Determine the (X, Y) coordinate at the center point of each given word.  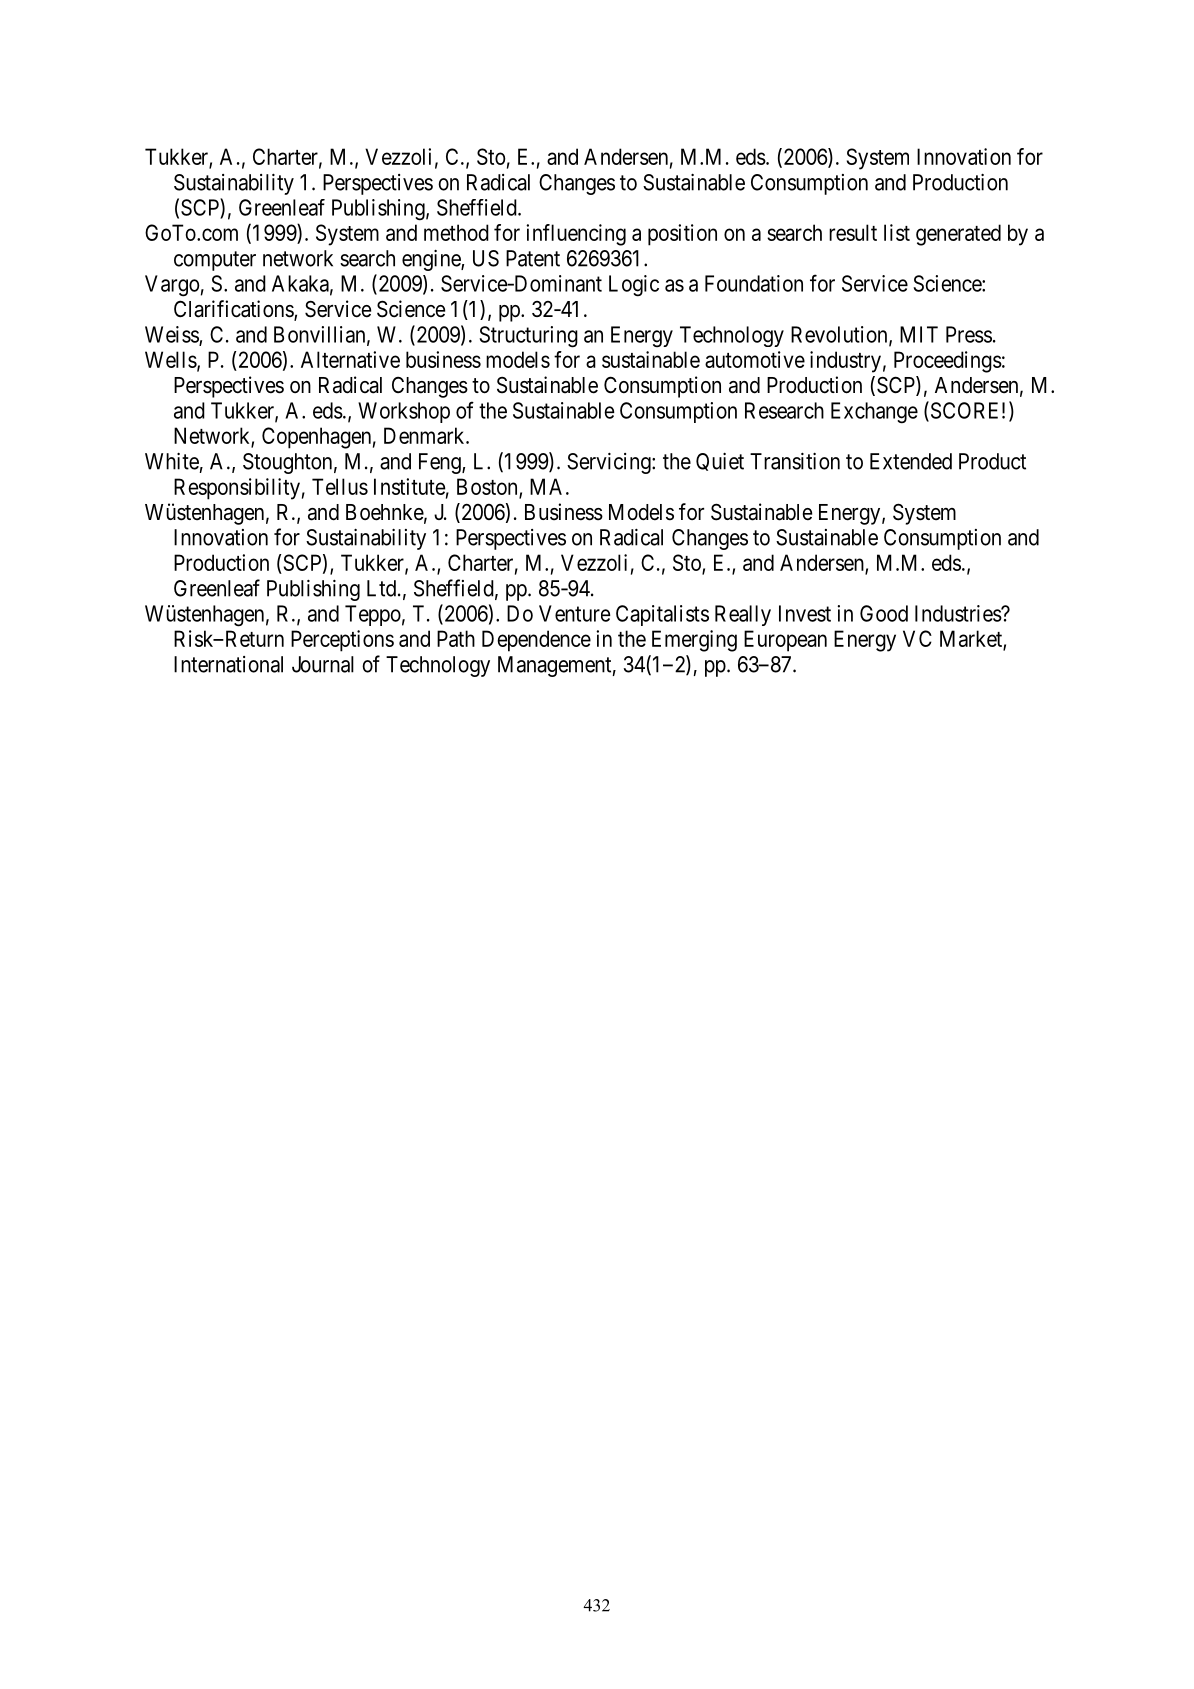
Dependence (536, 641)
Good (884, 613)
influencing (576, 235)
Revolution (840, 335)
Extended (911, 461)
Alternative (350, 359)
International (228, 664)
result (853, 232)
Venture (575, 613)
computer (215, 261)
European (785, 641)
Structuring (528, 337)
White (172, 461)
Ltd (381, 588)
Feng (441, 463)
